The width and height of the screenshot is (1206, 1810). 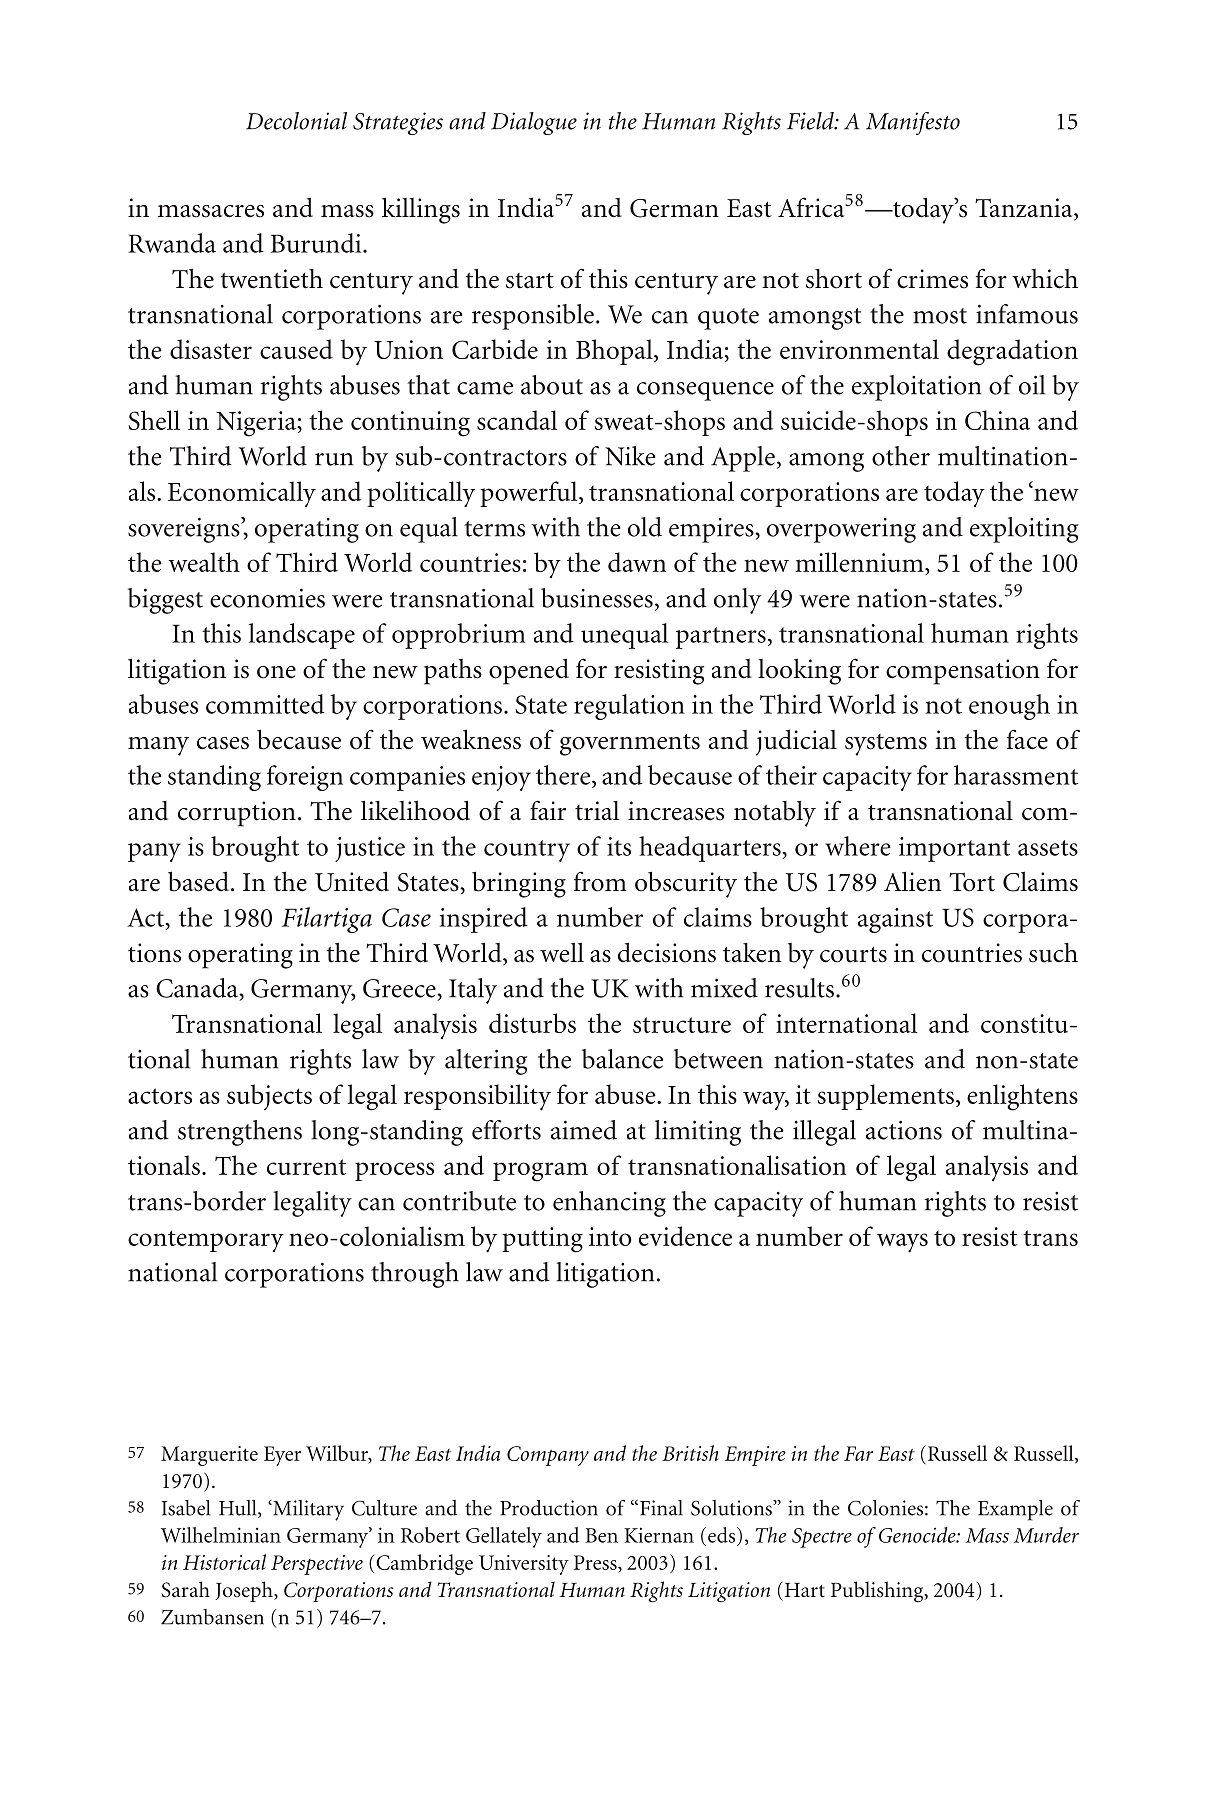 I want to click on sovereigns, so click(x=185, y=530).
